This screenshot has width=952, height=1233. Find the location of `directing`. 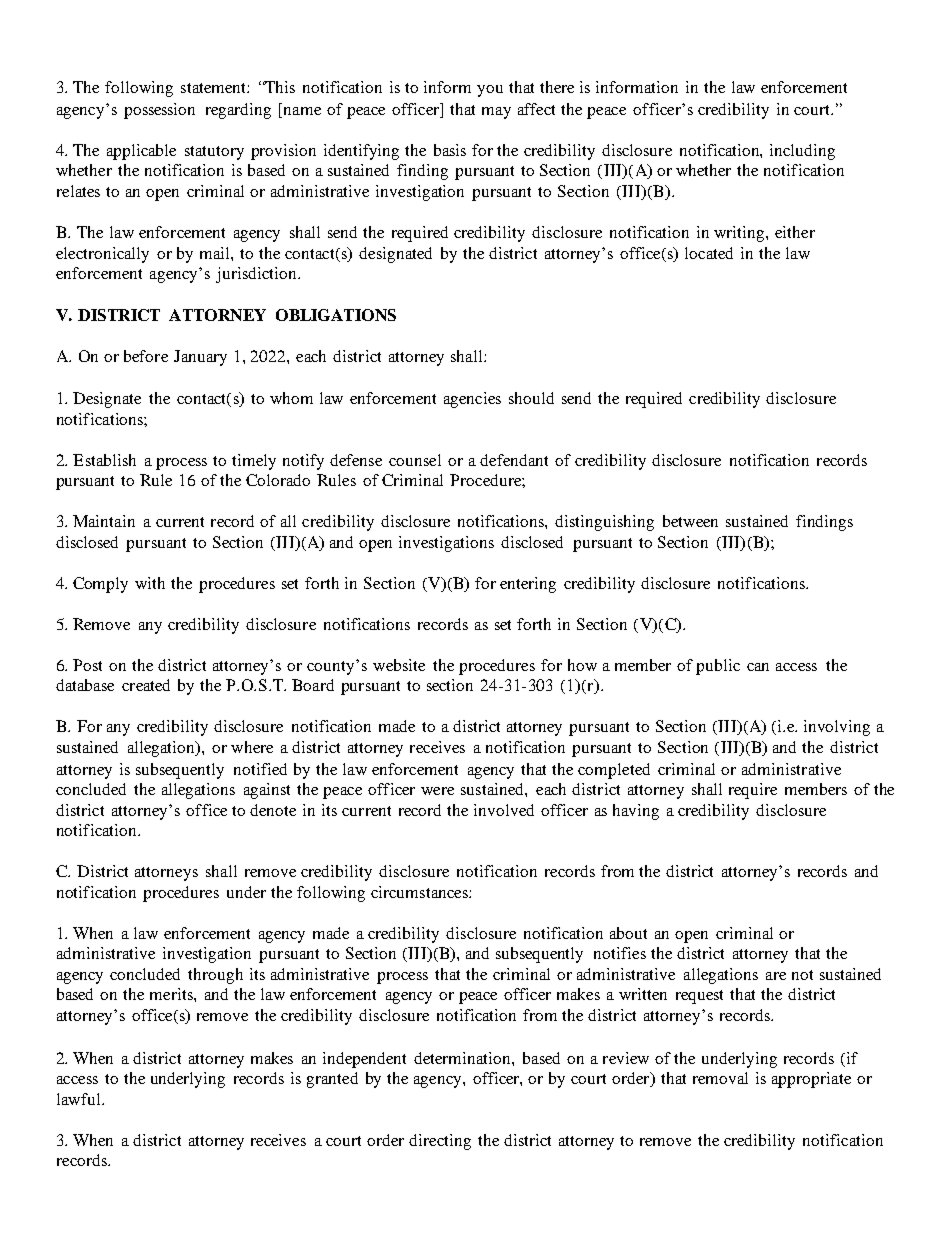

directing is located at coordinates (440, 1142).
